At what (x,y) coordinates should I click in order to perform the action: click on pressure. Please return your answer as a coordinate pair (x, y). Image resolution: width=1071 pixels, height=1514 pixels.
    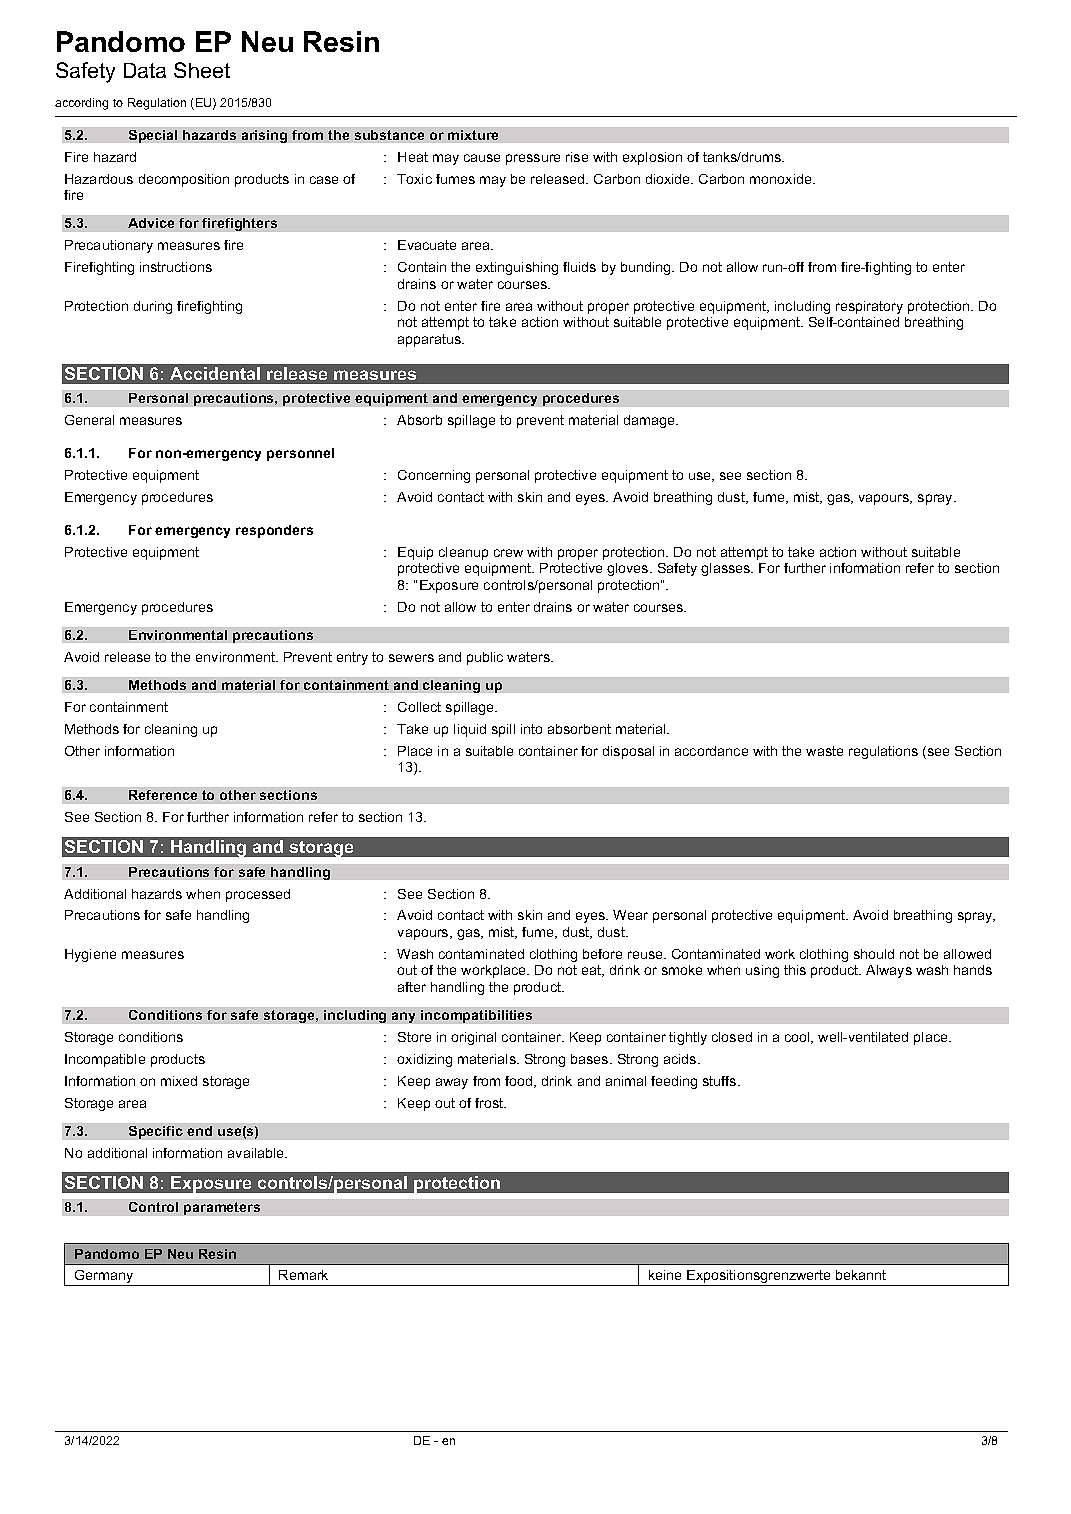
    Looking at the image, I should click on (533, 159).
